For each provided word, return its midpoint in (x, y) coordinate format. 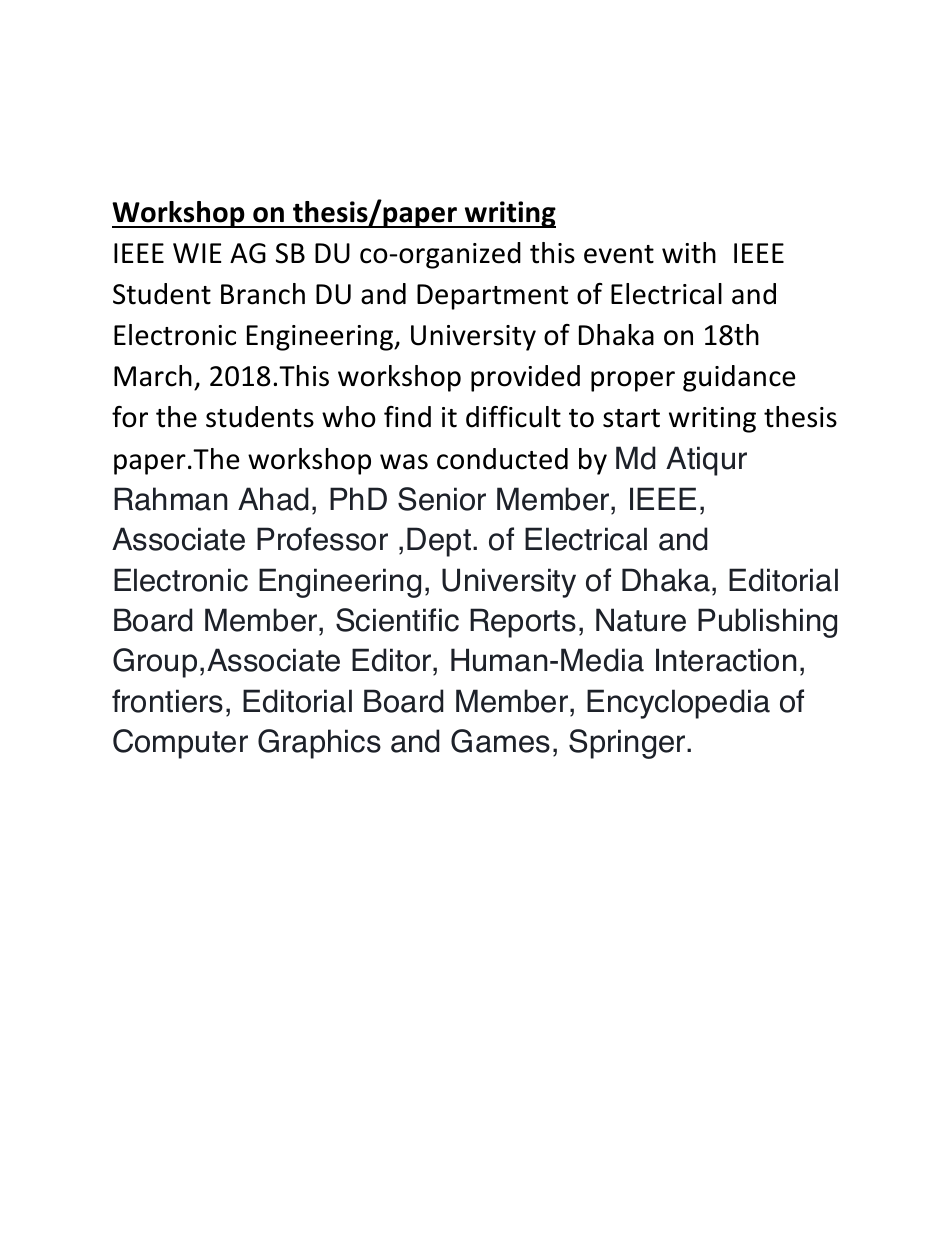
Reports (523, 623)
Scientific (397, 620)
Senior (442, 499)
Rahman (171, 499)
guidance (739, 378)
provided (525, 378)
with (689, 253)
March (153, 376)
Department (492, 297)
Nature (641, 620)
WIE (197, 253)
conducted (502, 459)
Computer (180, 744)
